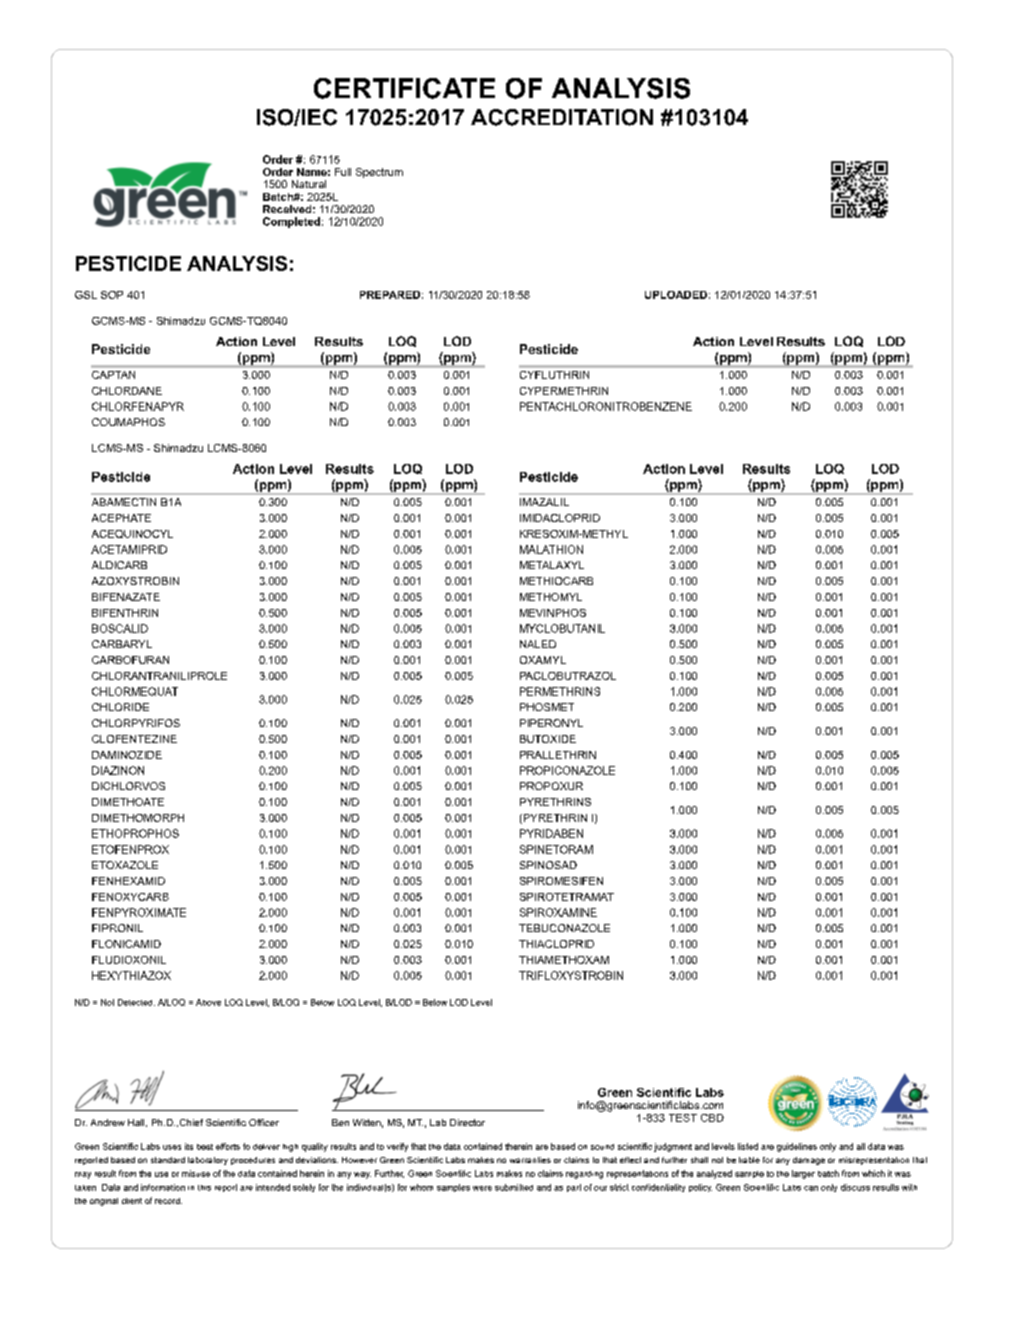 This page has width=1026, height=1327. Describe the element at coordinates (390, 295) in the page. I see `PREPARED` at that location.
